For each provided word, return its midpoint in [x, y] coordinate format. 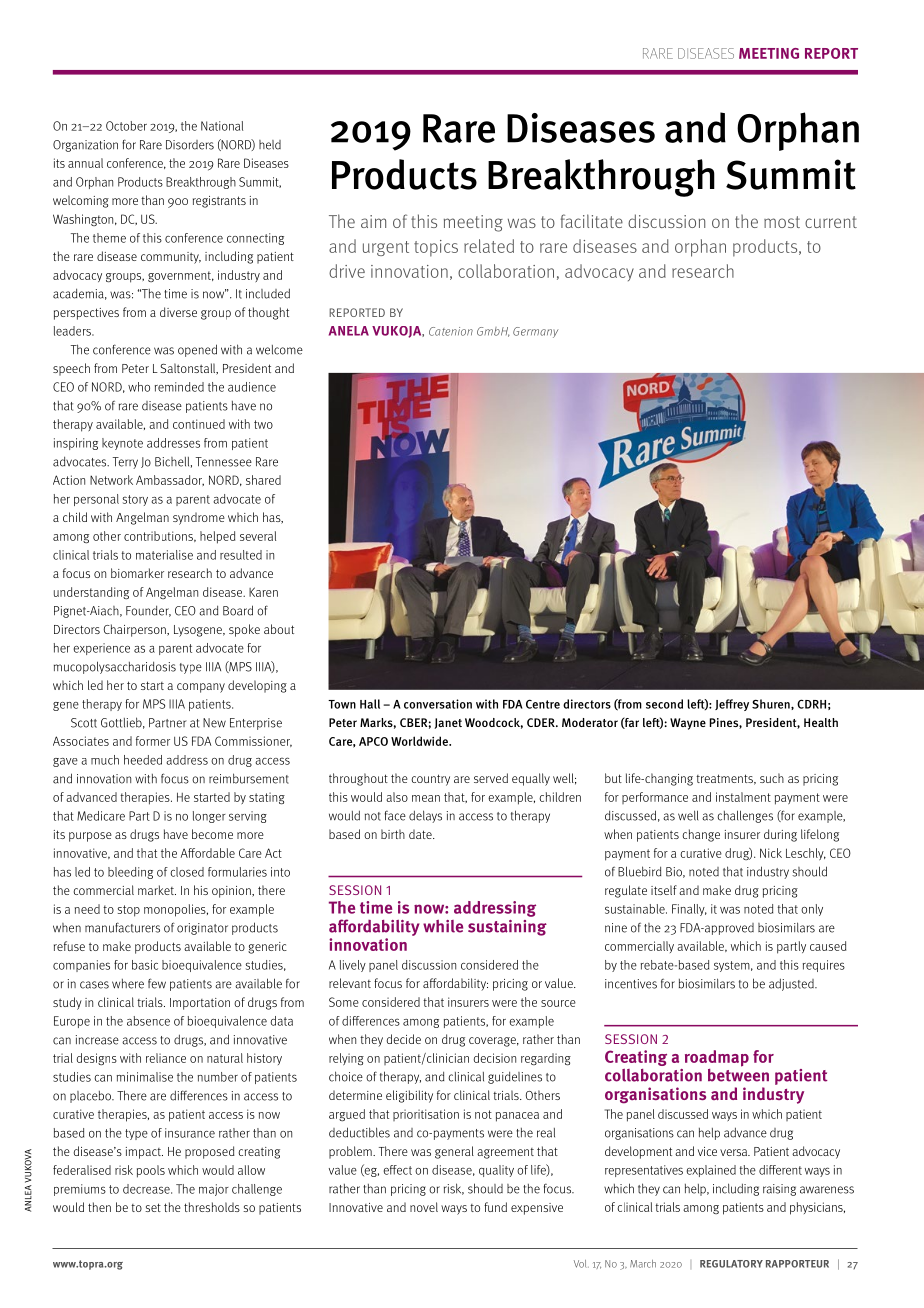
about [279, 629]
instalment [743, 797]
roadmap [717, 1058]
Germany [535, 332]
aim [373, 221]
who [139, 387]
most [782, 222]
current [831, 222]
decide [404, 1039]
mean [426, 798]
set [153, 1207]
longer [209, 817]
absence [148, 1021]
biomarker [137, 573]
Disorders [190, 145]
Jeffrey [732, 705]
